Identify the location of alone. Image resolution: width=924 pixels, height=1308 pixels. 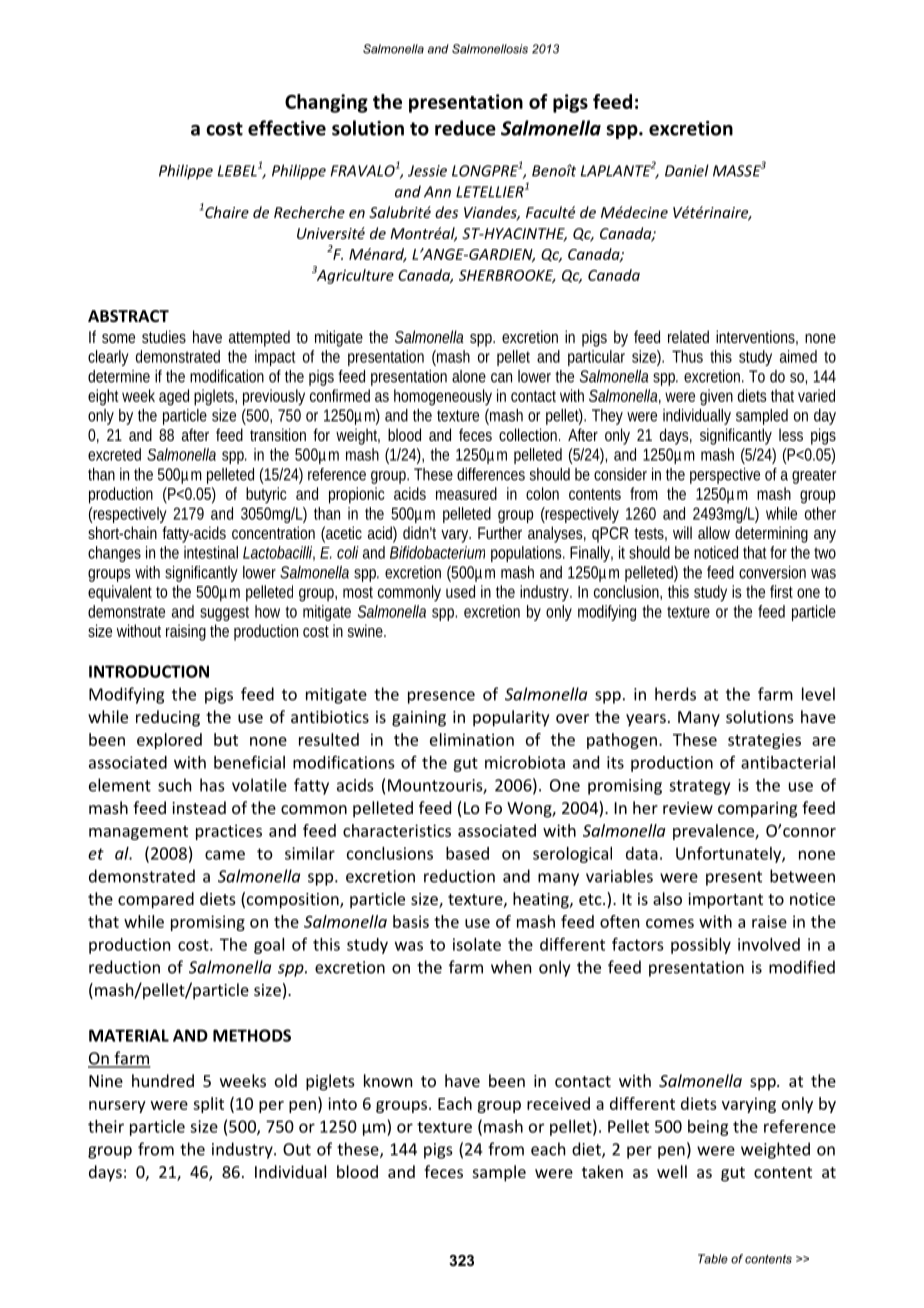
(469, 376).
